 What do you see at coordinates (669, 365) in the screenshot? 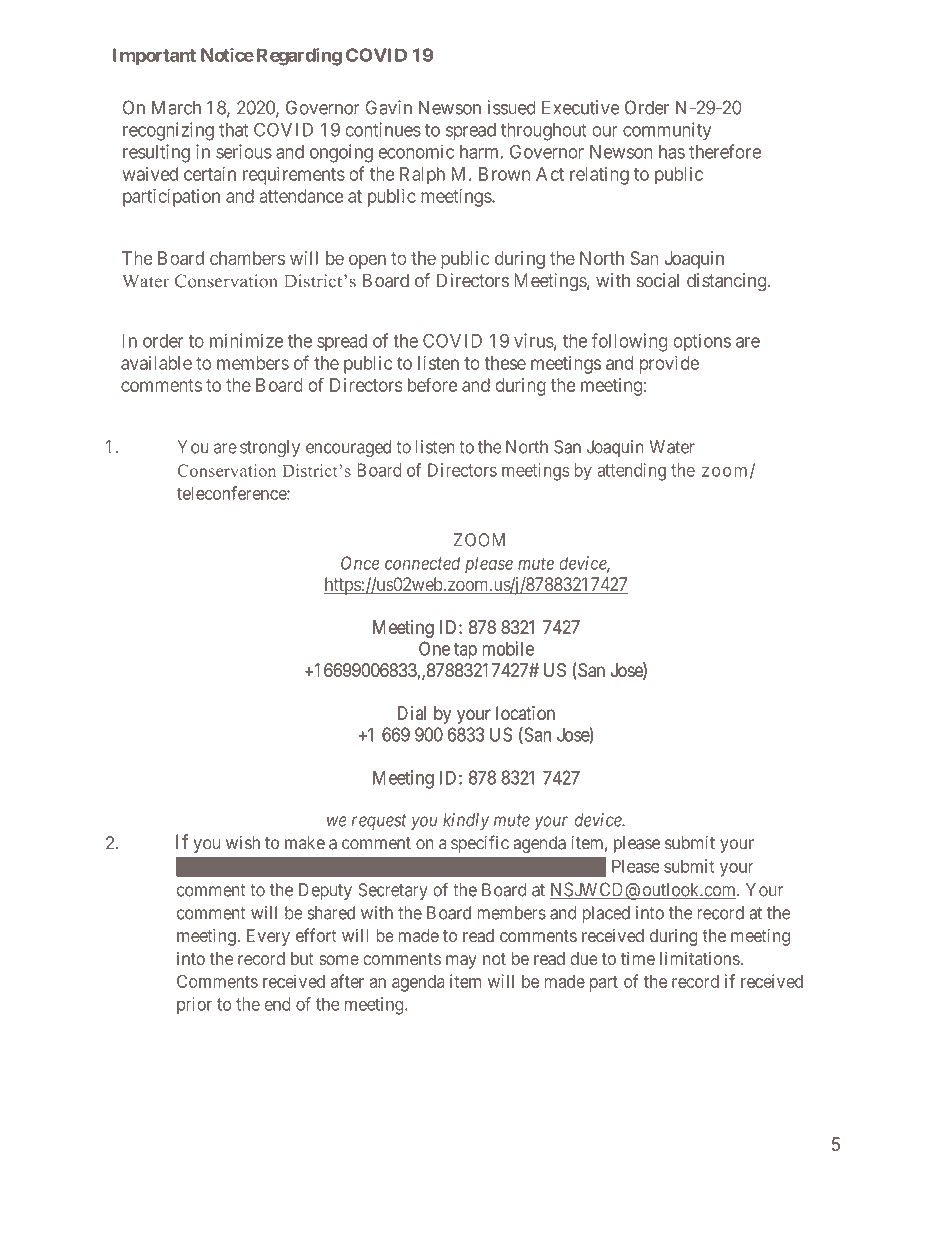
I see `provide` at bounding box center [669, 365].
